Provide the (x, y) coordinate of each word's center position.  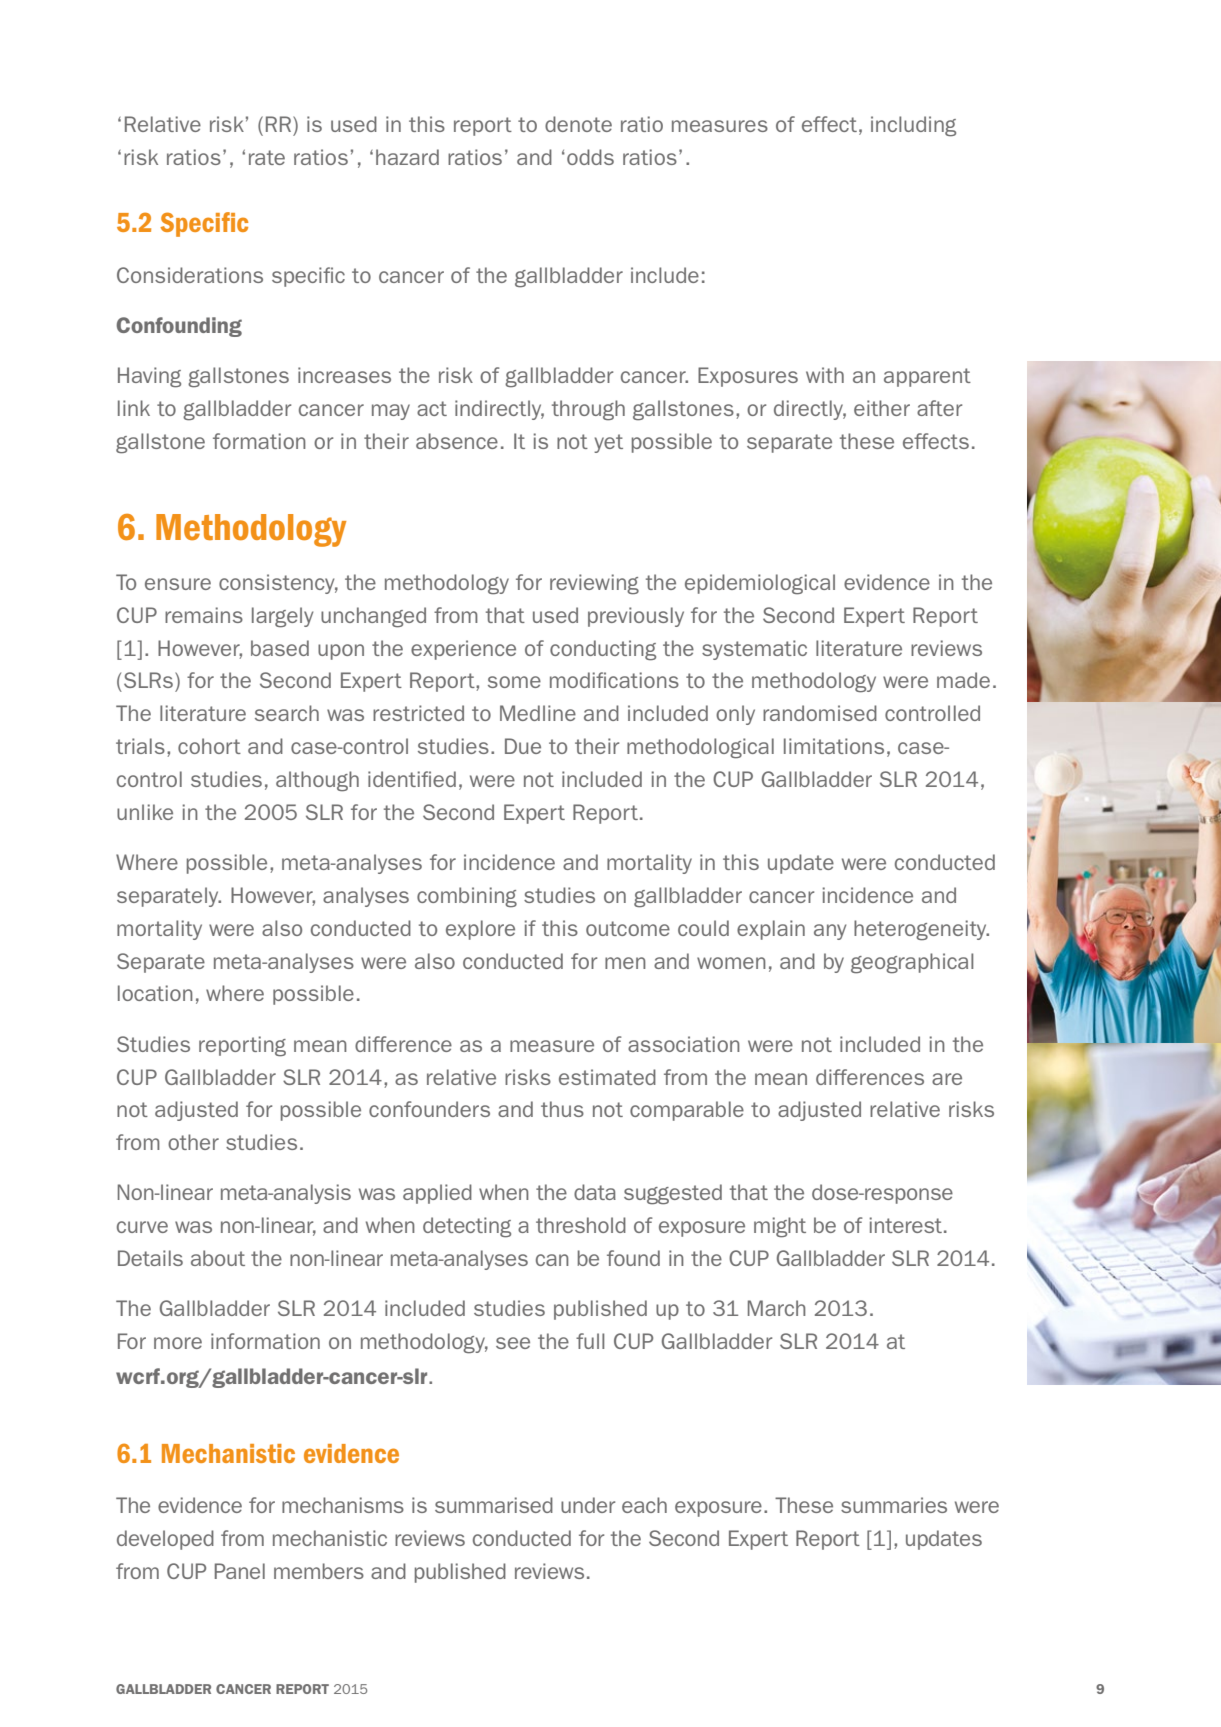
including (913, 126)
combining (467, 897)
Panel (240, 1571)
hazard (407, 157)
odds (590, 157)
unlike (145, 812)
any (830, 932)
